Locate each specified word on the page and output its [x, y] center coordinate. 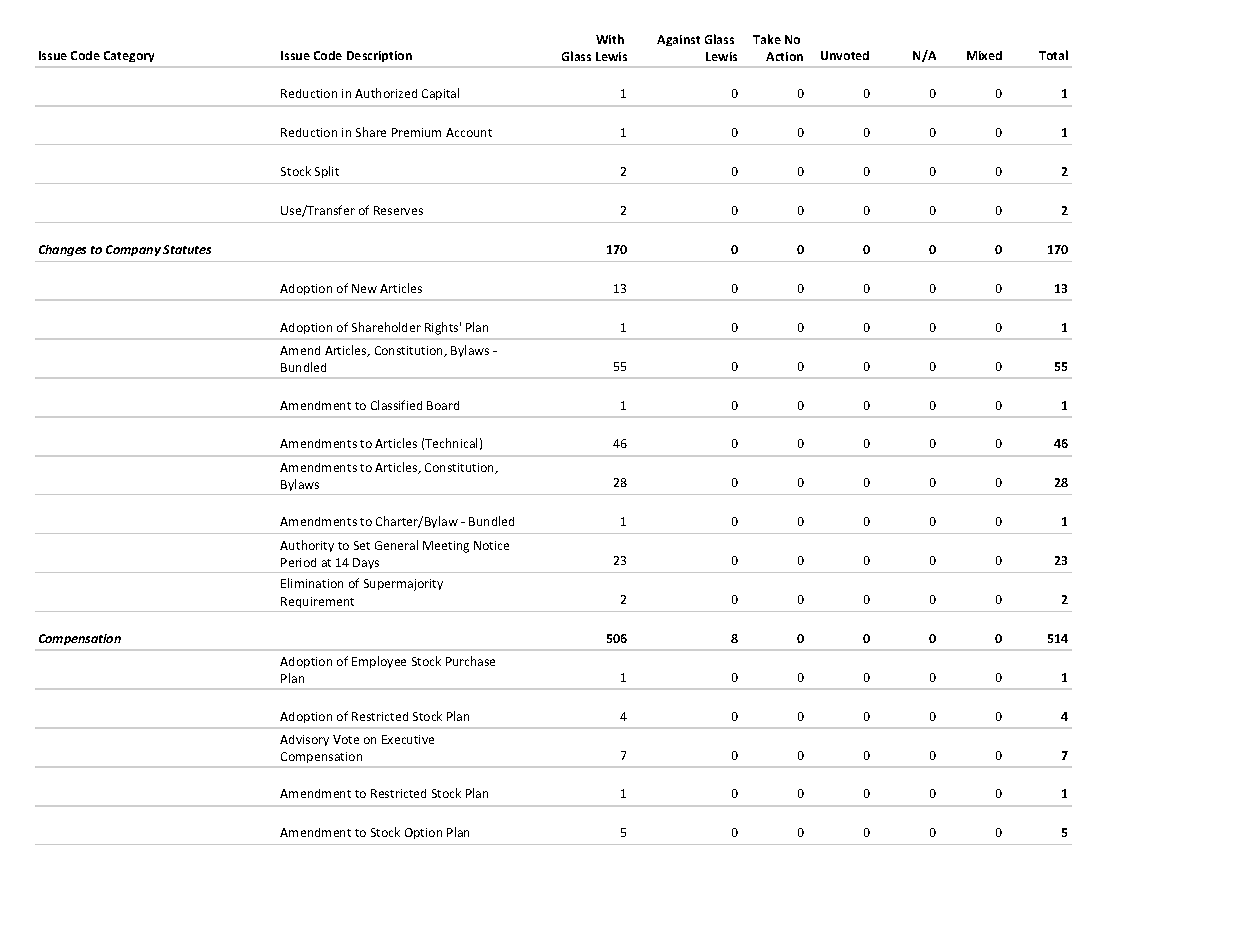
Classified [396, 405]
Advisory [304, 740]
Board [443, 405]
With [610, 39]
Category [129, 56]
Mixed [984, 55]
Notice [491, 545]
